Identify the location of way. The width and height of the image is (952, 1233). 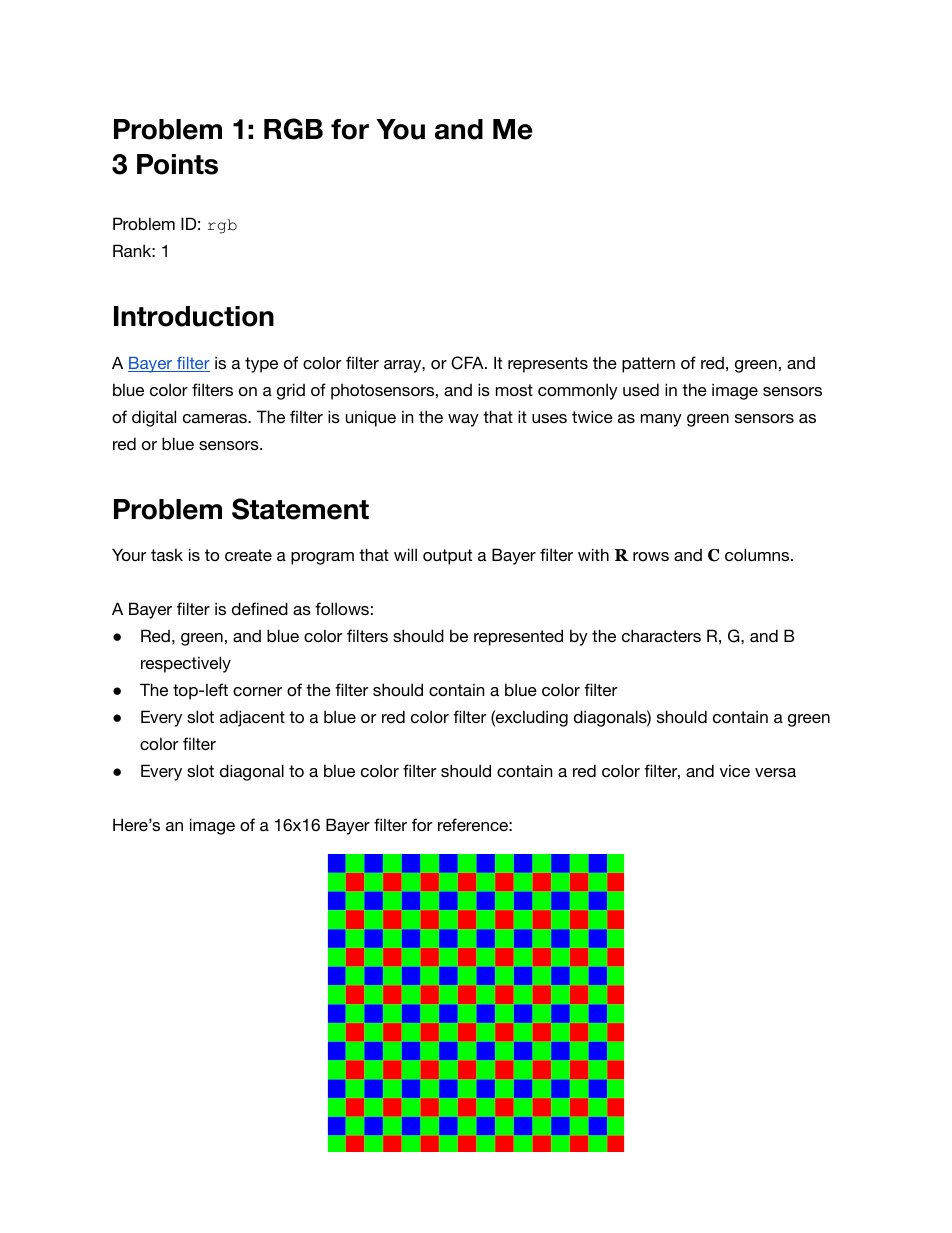
(463, 420).
